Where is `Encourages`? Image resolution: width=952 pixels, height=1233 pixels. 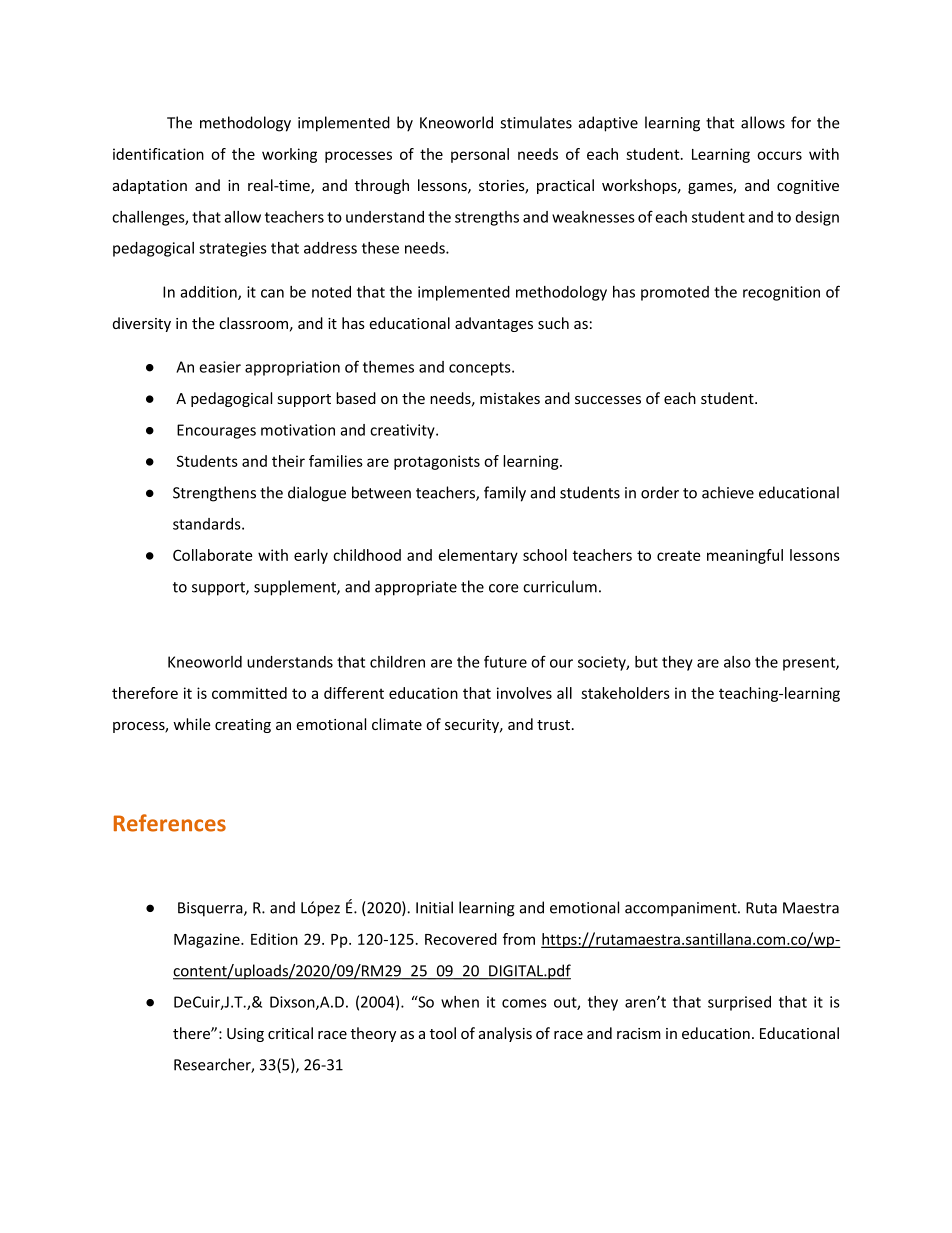
Encourages is located at coordinates (216, 431).
